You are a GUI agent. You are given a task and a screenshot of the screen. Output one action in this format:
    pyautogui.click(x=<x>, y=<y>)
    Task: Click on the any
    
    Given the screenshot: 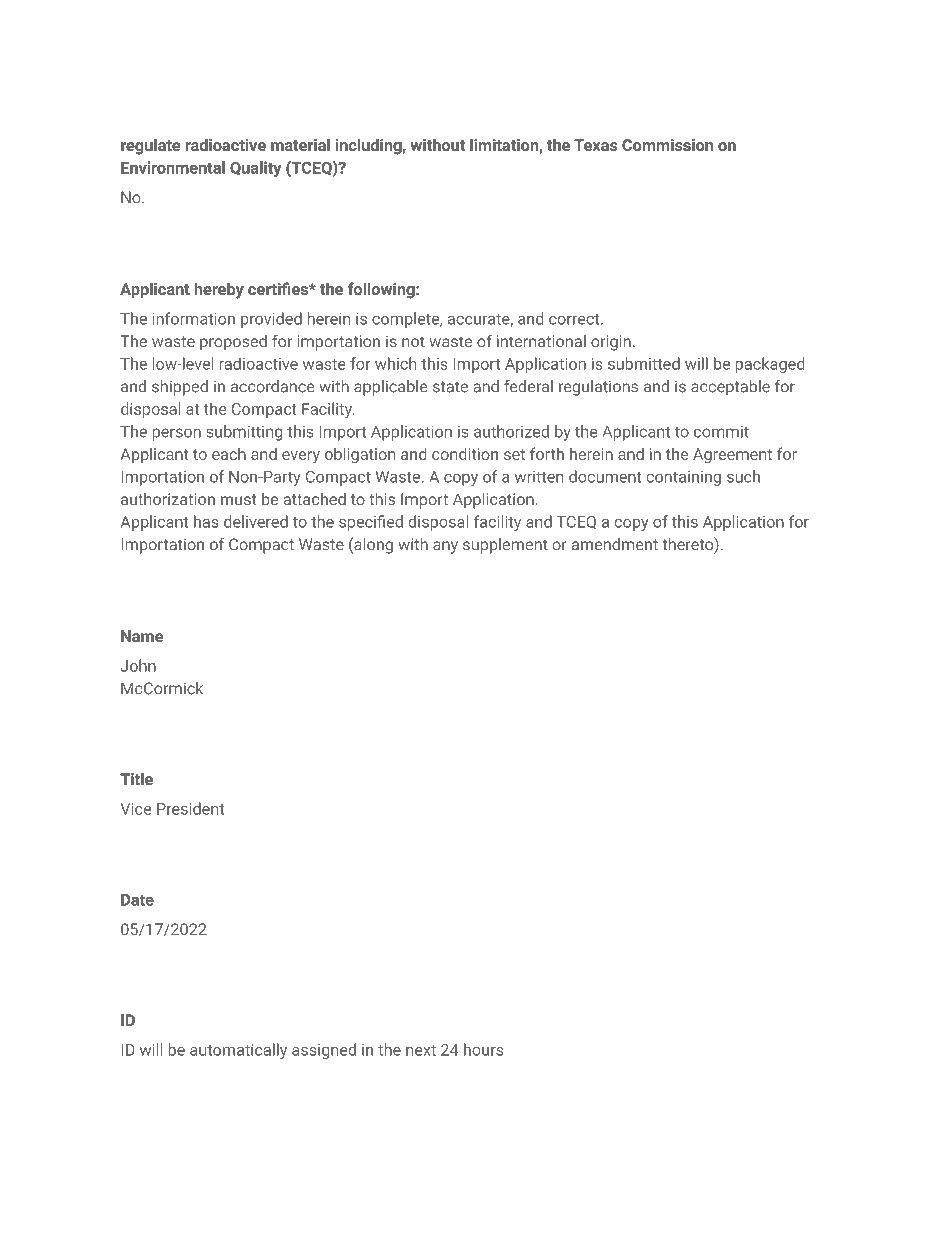 What is the action you would take?
    pyautogui.click(x=445, y=547)
